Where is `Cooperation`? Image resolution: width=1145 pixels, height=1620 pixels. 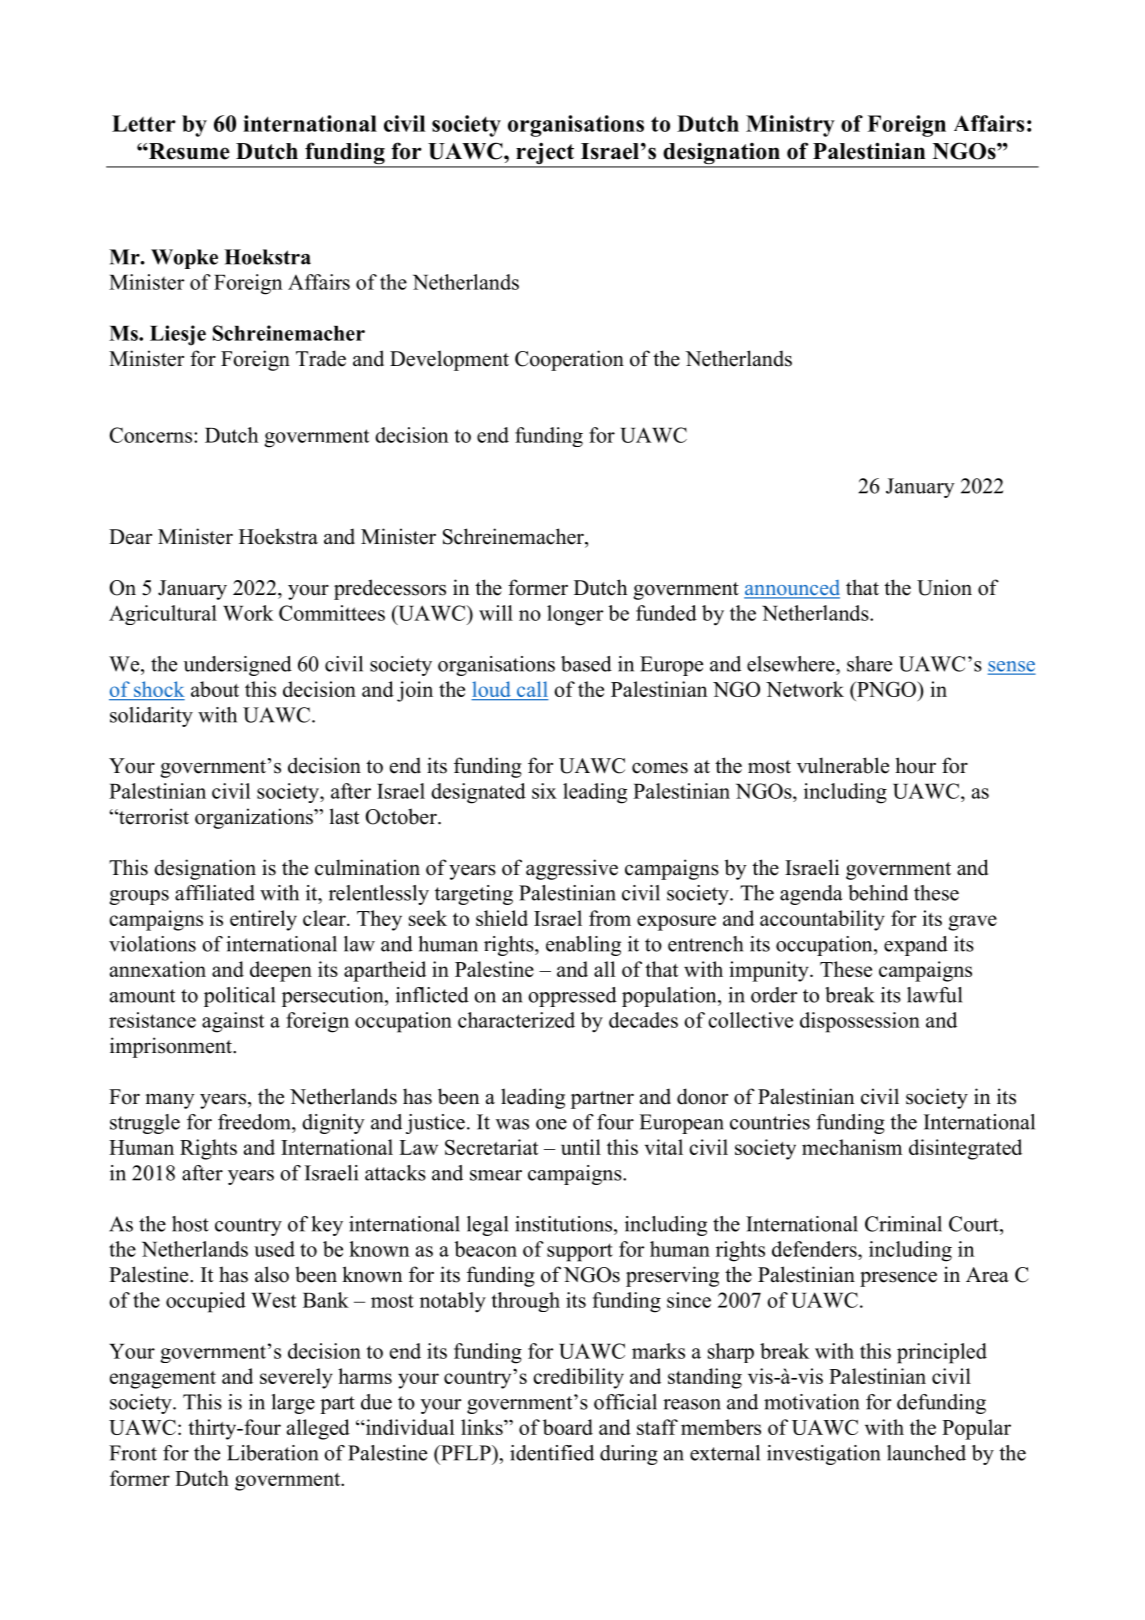
Cooperation is located at coordinates (569, 360).
